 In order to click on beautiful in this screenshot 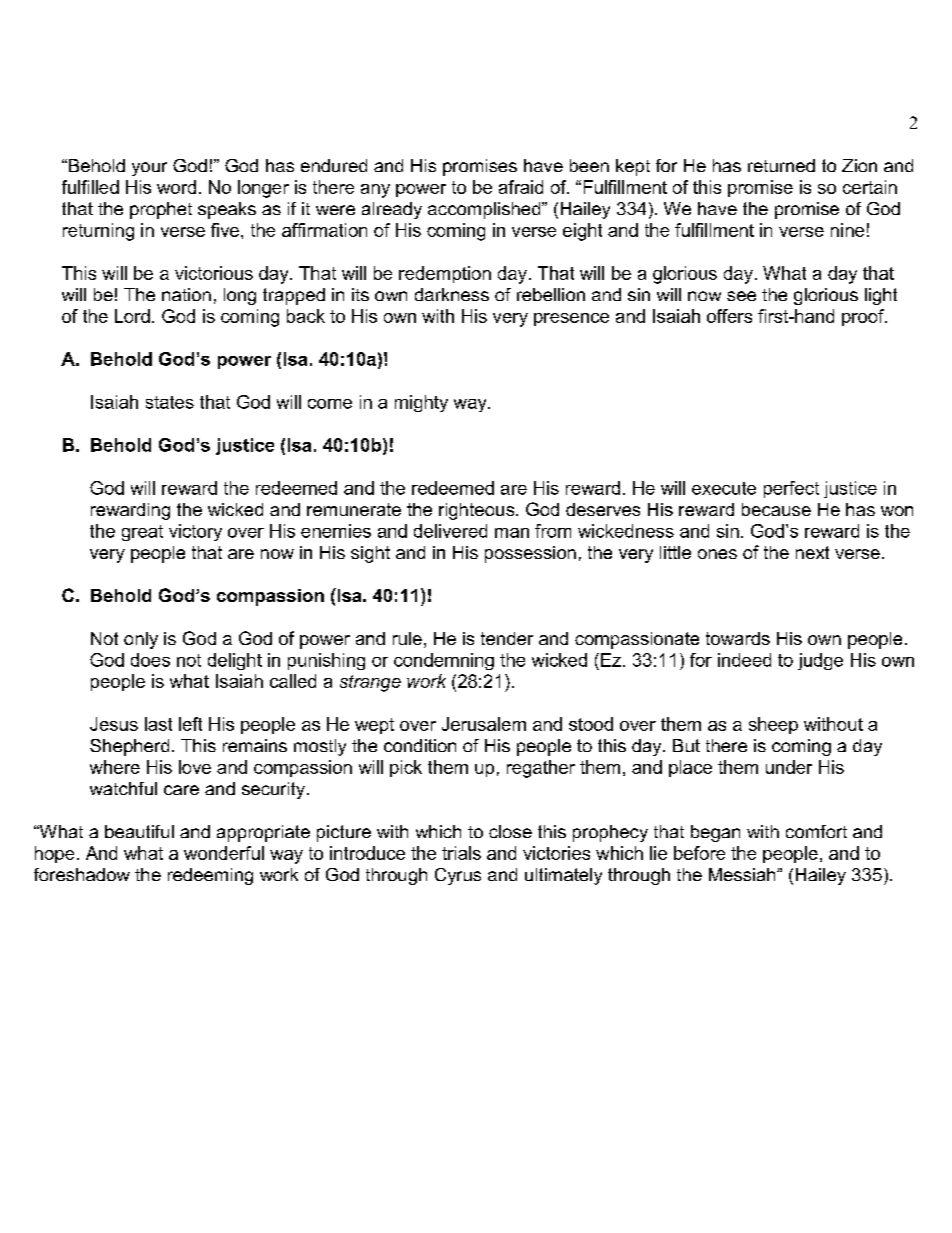, I will do `click(139, 831)`.
